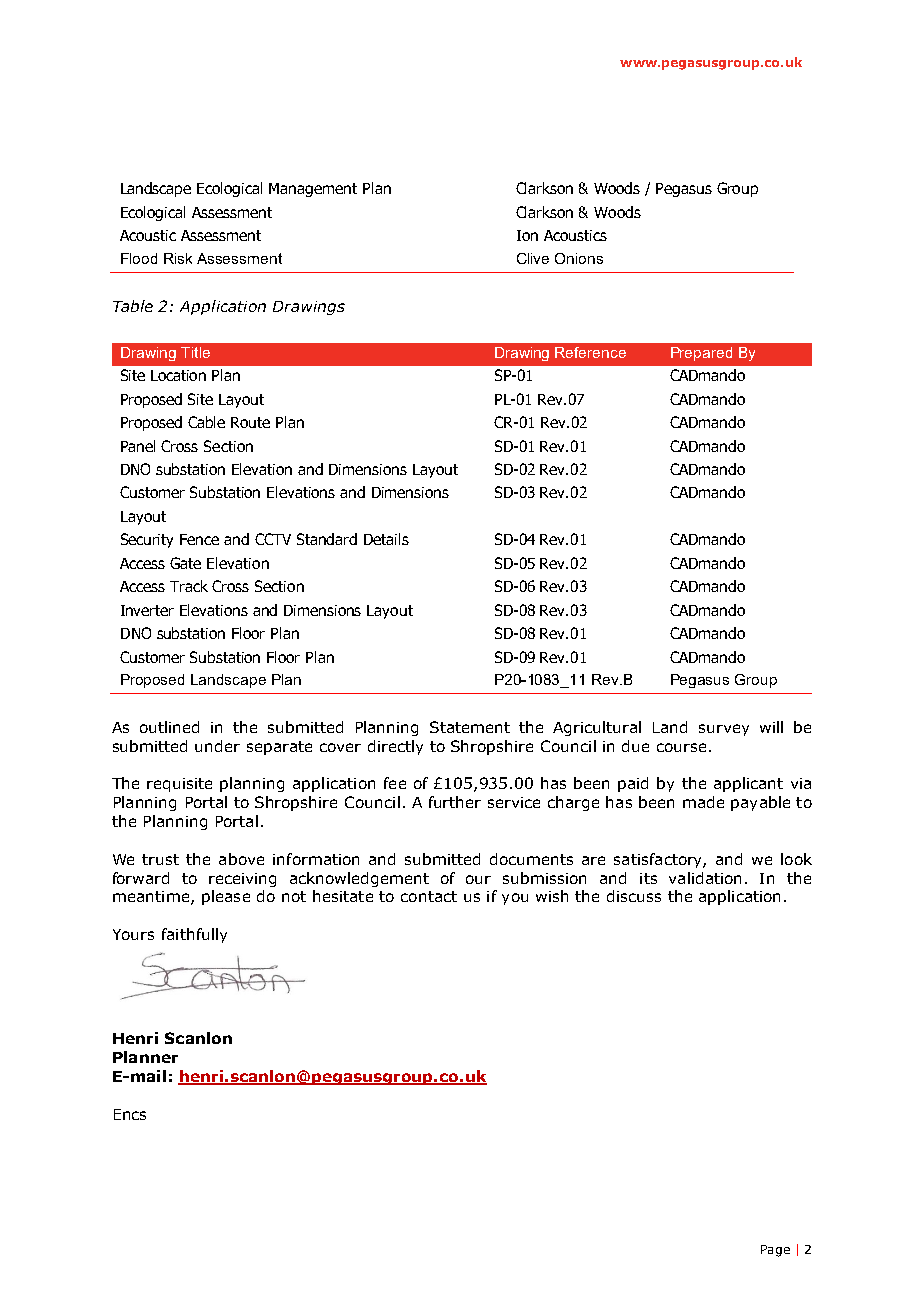 The image size is (924, 1307). I want to click on Details, so click(386, 539).
